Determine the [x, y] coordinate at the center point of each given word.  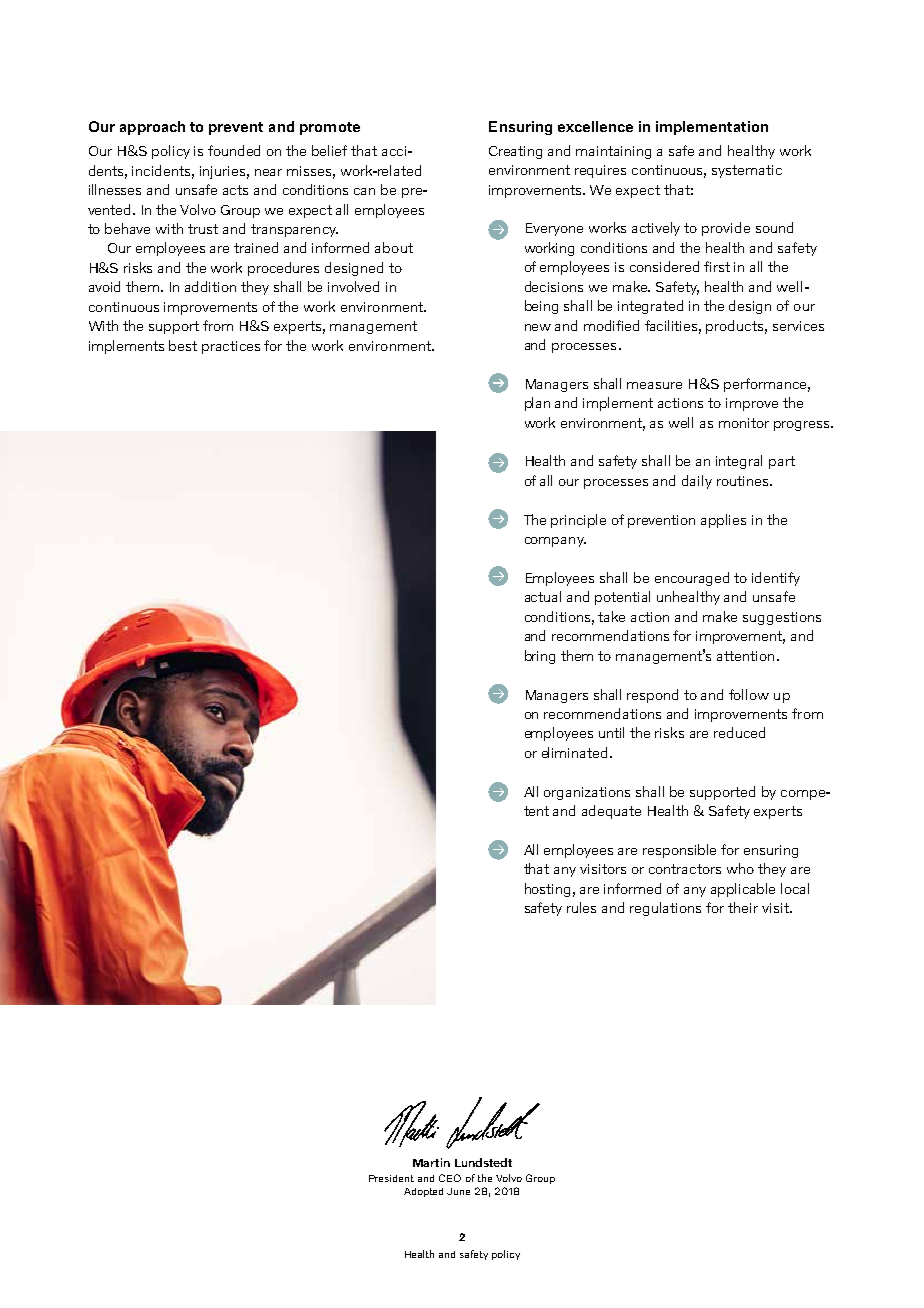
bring [540, 657]
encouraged [692, 579]
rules [581, 907]
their [743, 907]
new [538, 327]
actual [543, 596]
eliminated [574, 752]
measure [654, 385]
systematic [747, 171]
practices [231, 347]
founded [234, 150]
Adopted [423, 1192]
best [183, 345]
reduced [739, 732]
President [391, 1178]
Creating [515, 152]
